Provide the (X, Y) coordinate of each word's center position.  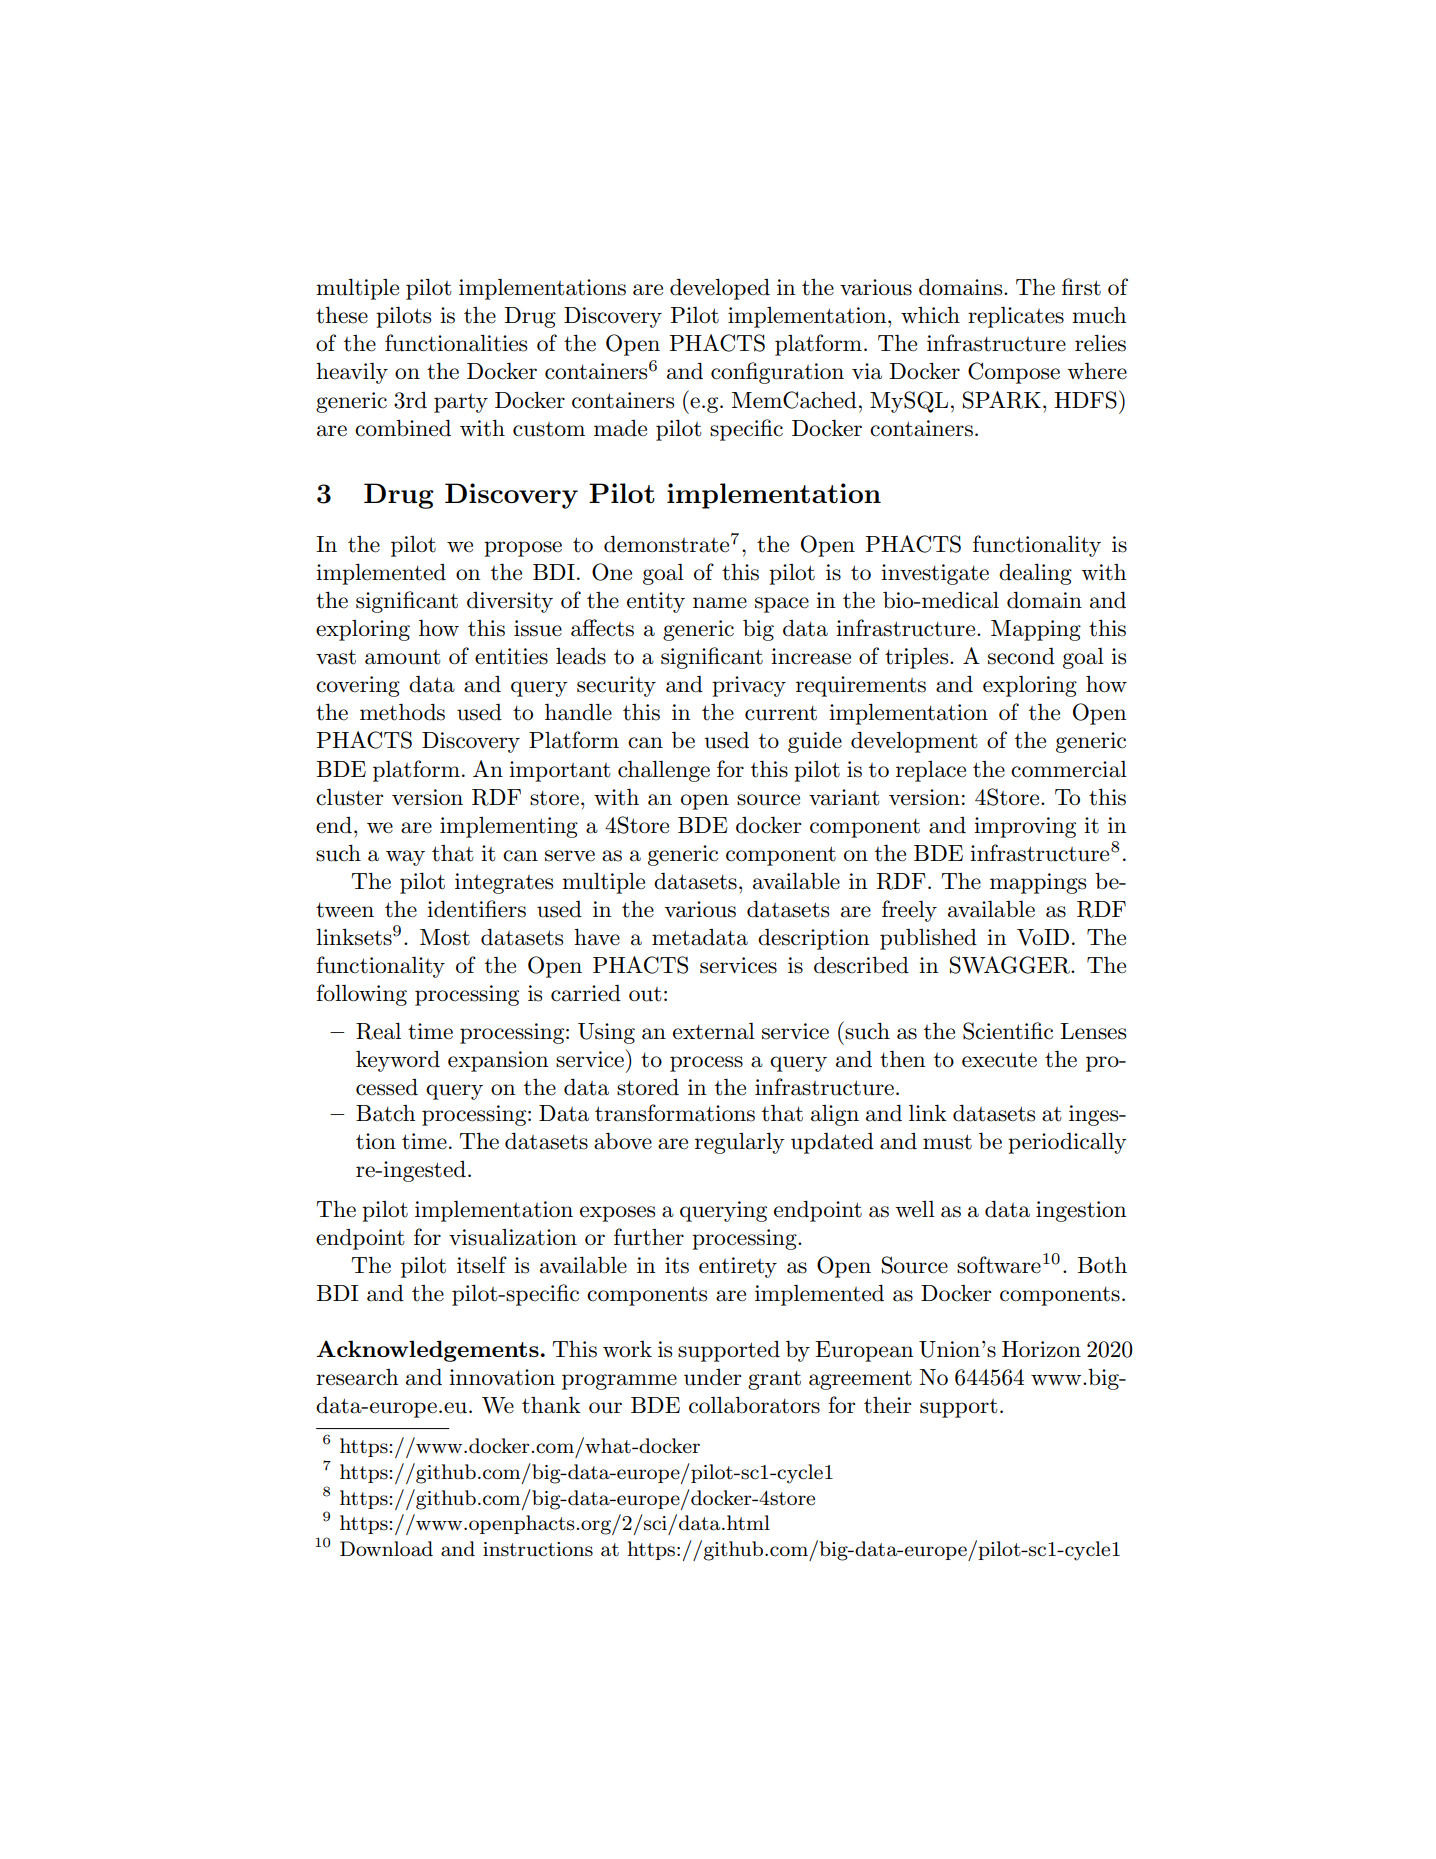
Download (386, 1549)
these (342, 315)
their (887, 1405)
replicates (1016, 317)
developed (720, 289)
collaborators (754, 1405)
